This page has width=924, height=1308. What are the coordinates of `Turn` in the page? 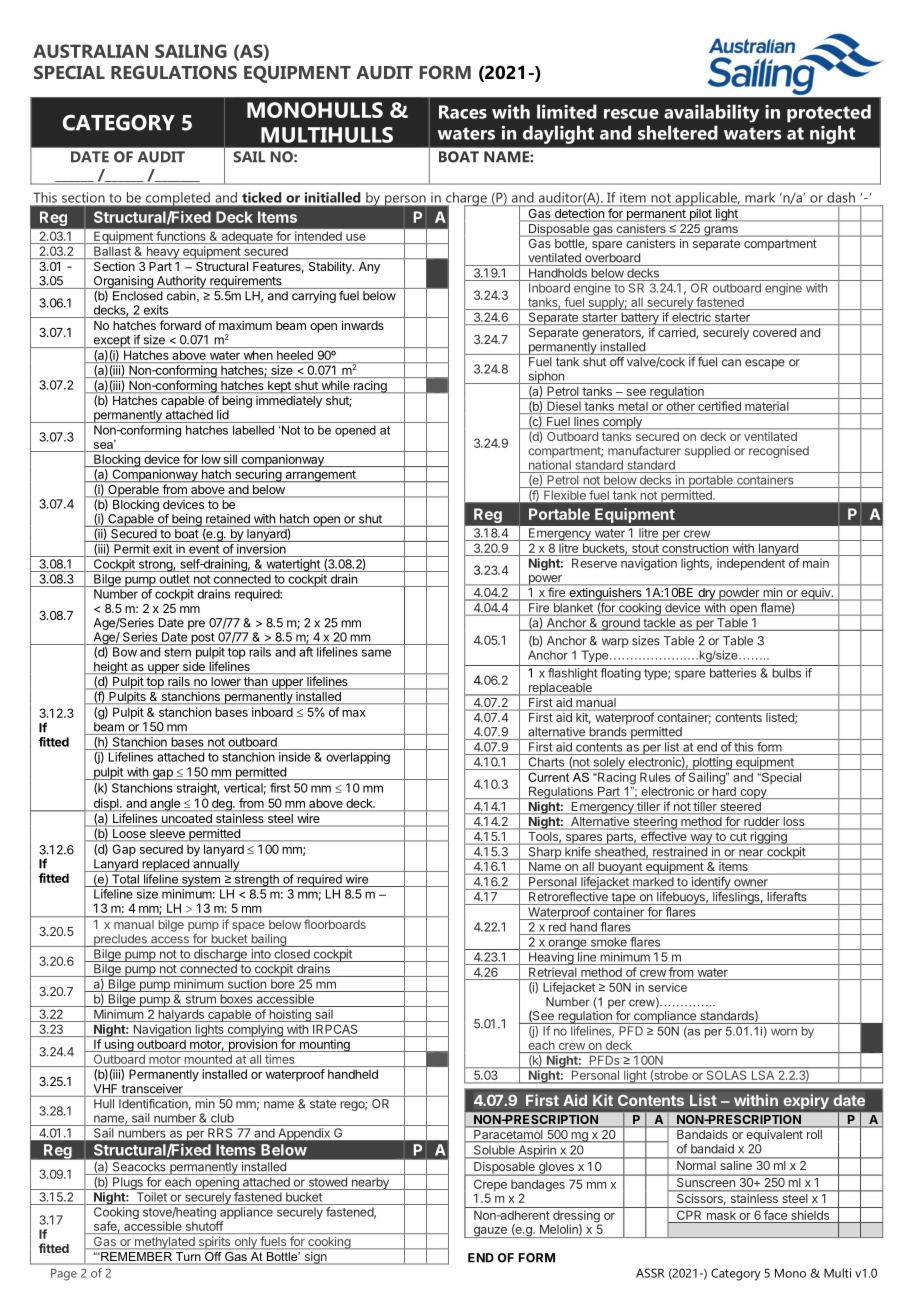 It's located at (188, 1256).
